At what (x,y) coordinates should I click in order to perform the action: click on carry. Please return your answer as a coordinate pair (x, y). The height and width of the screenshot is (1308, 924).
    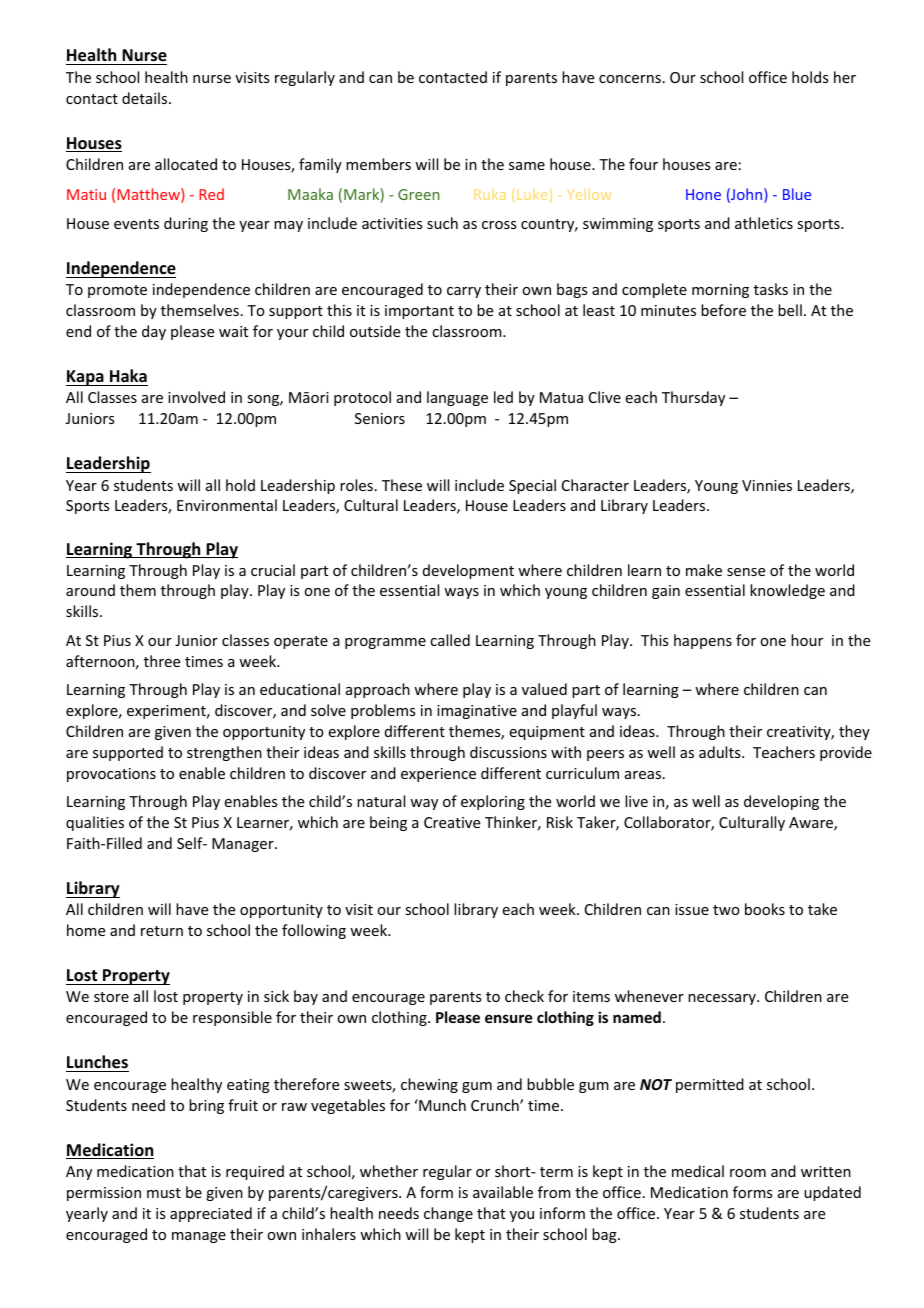
    Looking at the image, I should click on (464, 292).
